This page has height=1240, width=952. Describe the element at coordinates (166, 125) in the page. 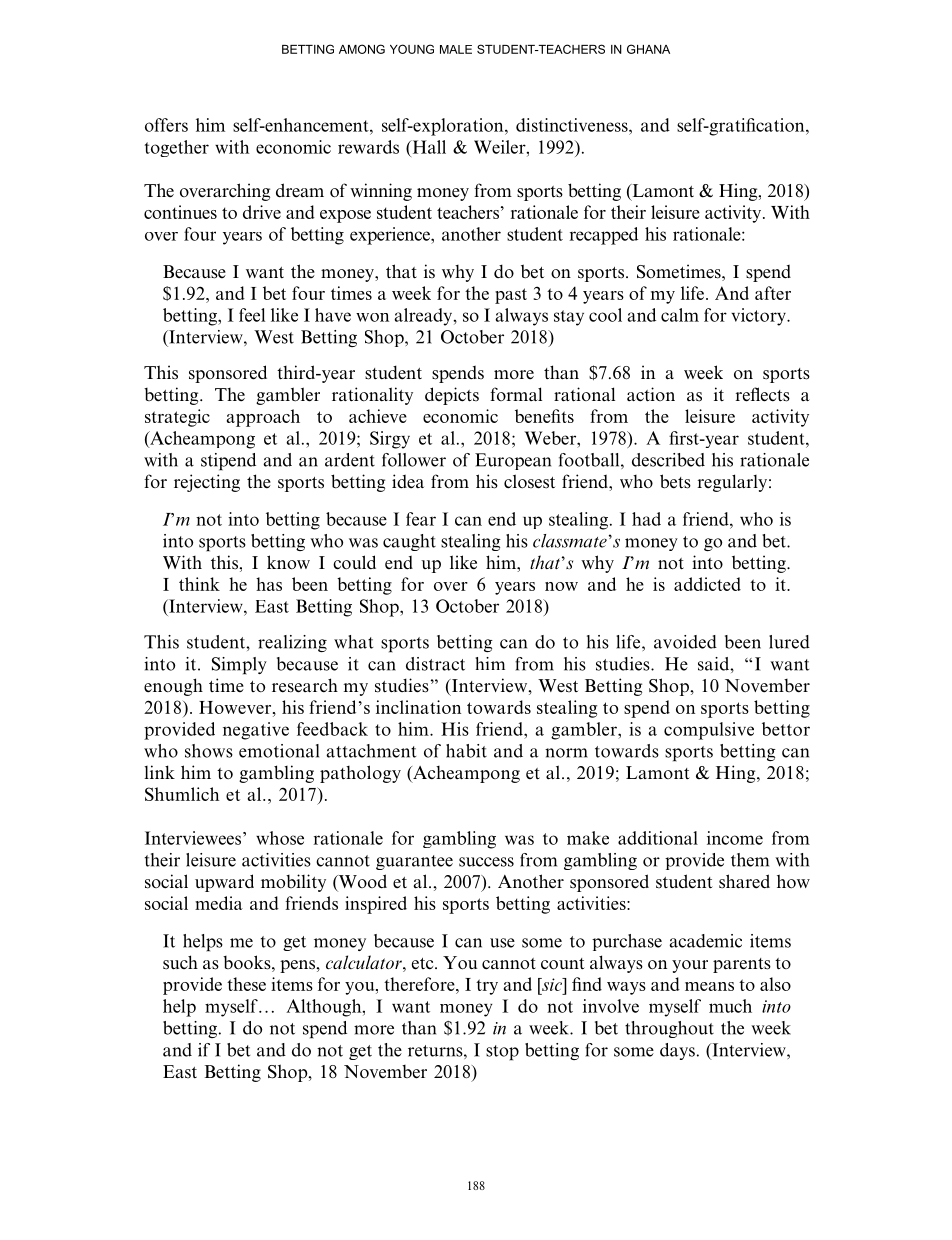

I see `offers` at that location.
